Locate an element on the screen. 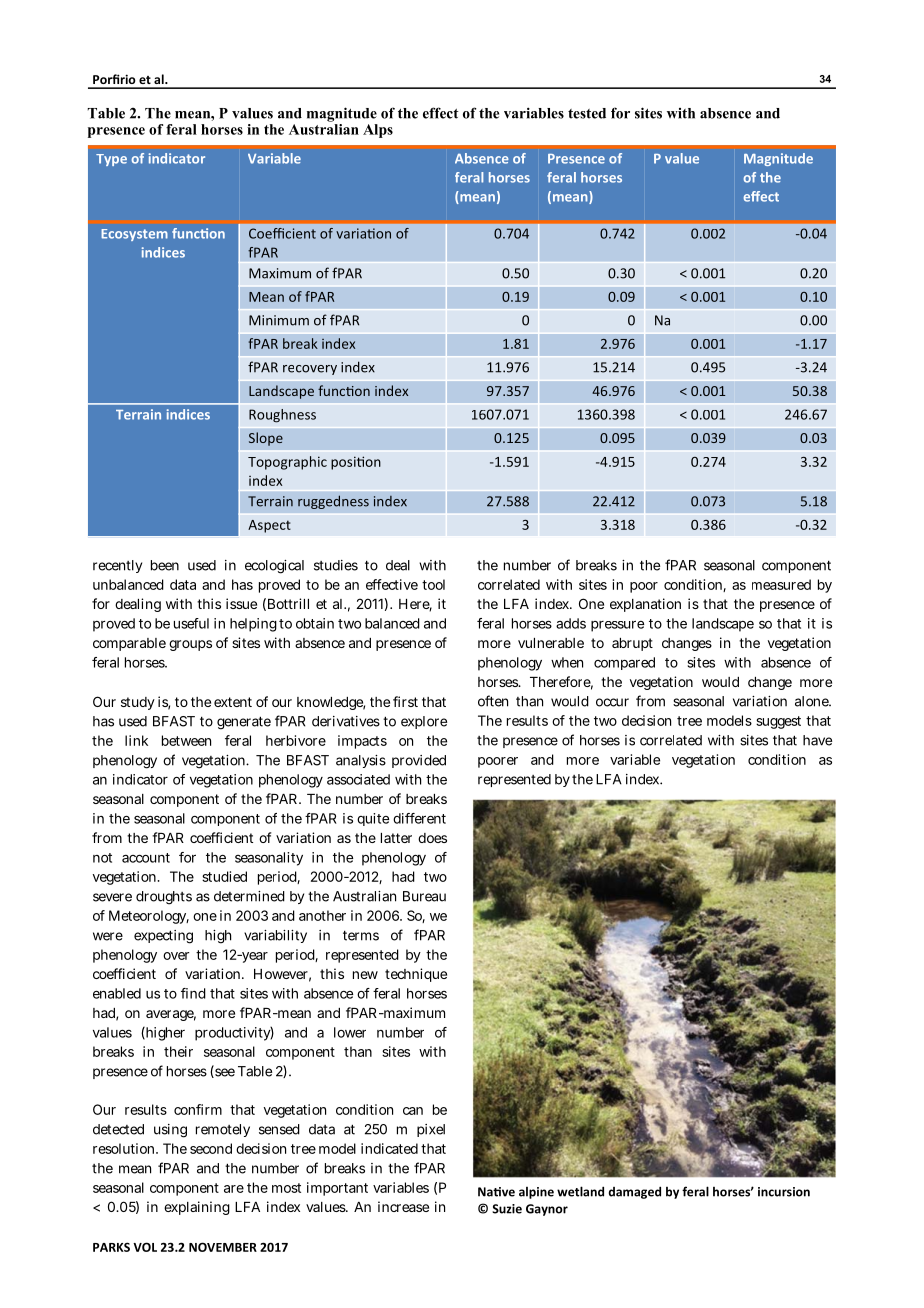 The image size is (924, 1308). Alps is located at coordinates (378, 131).
